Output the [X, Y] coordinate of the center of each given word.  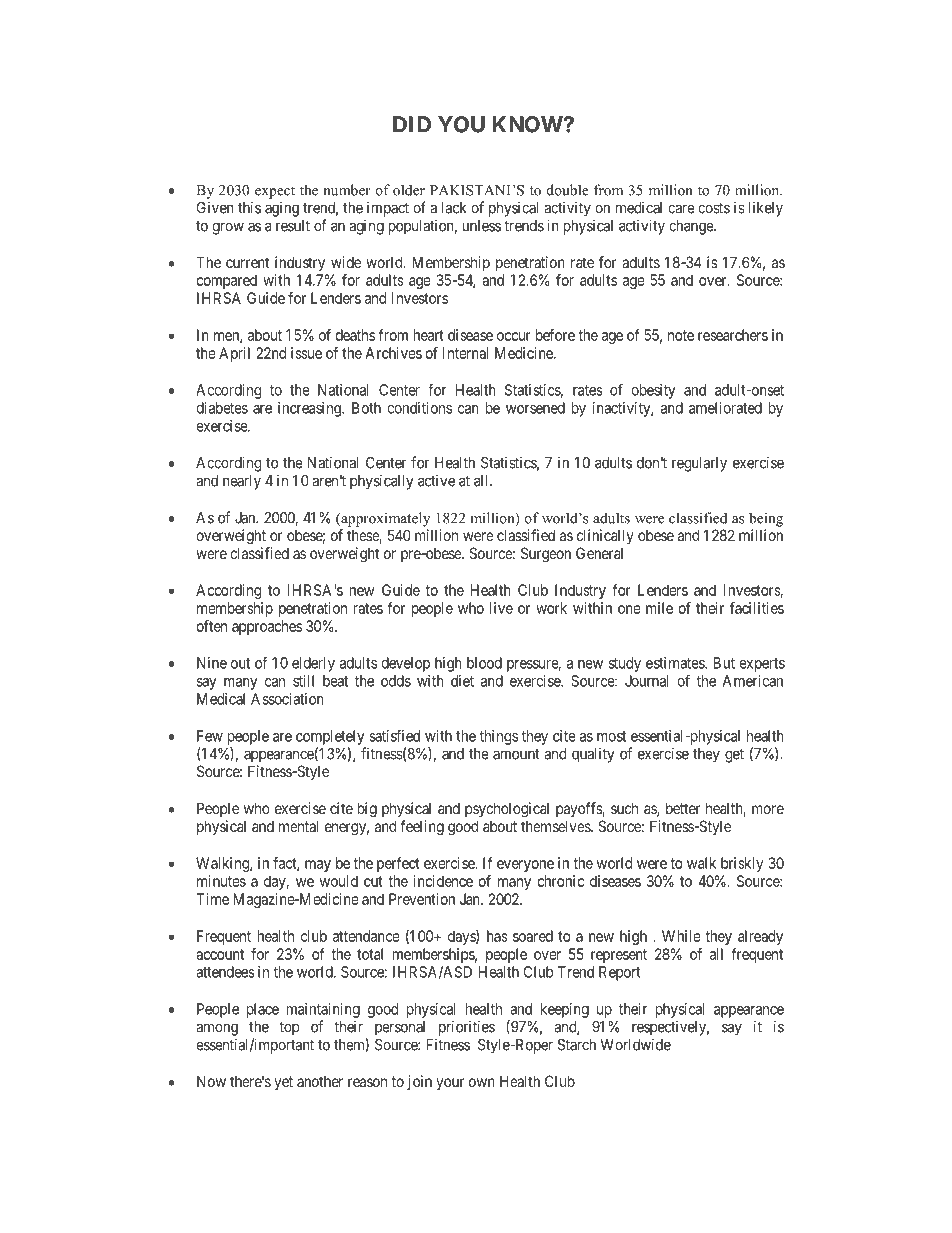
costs [714, 208]
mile [659, 608]
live [501, 608]
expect [275, 192]
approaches [267, 627]
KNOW [528, 124]
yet [283, 1083]
